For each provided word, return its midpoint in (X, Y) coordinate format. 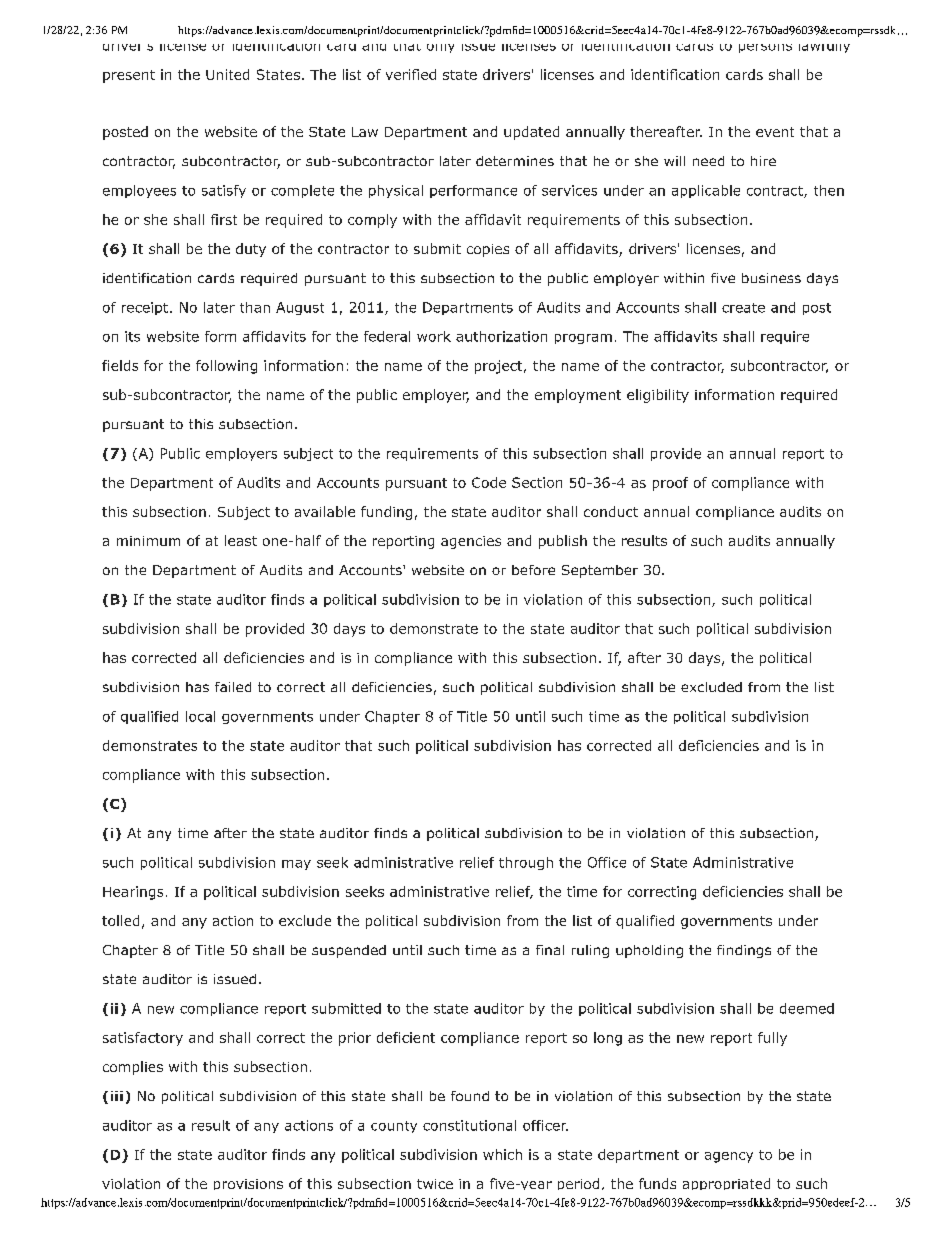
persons (765, 48)
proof (670, 484)
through (526, 863)
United (227, 74)
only (440, 48)
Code (489, 482)
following (226, 367)
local (200, 716)
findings (744, 951)
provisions (248, 1184)
